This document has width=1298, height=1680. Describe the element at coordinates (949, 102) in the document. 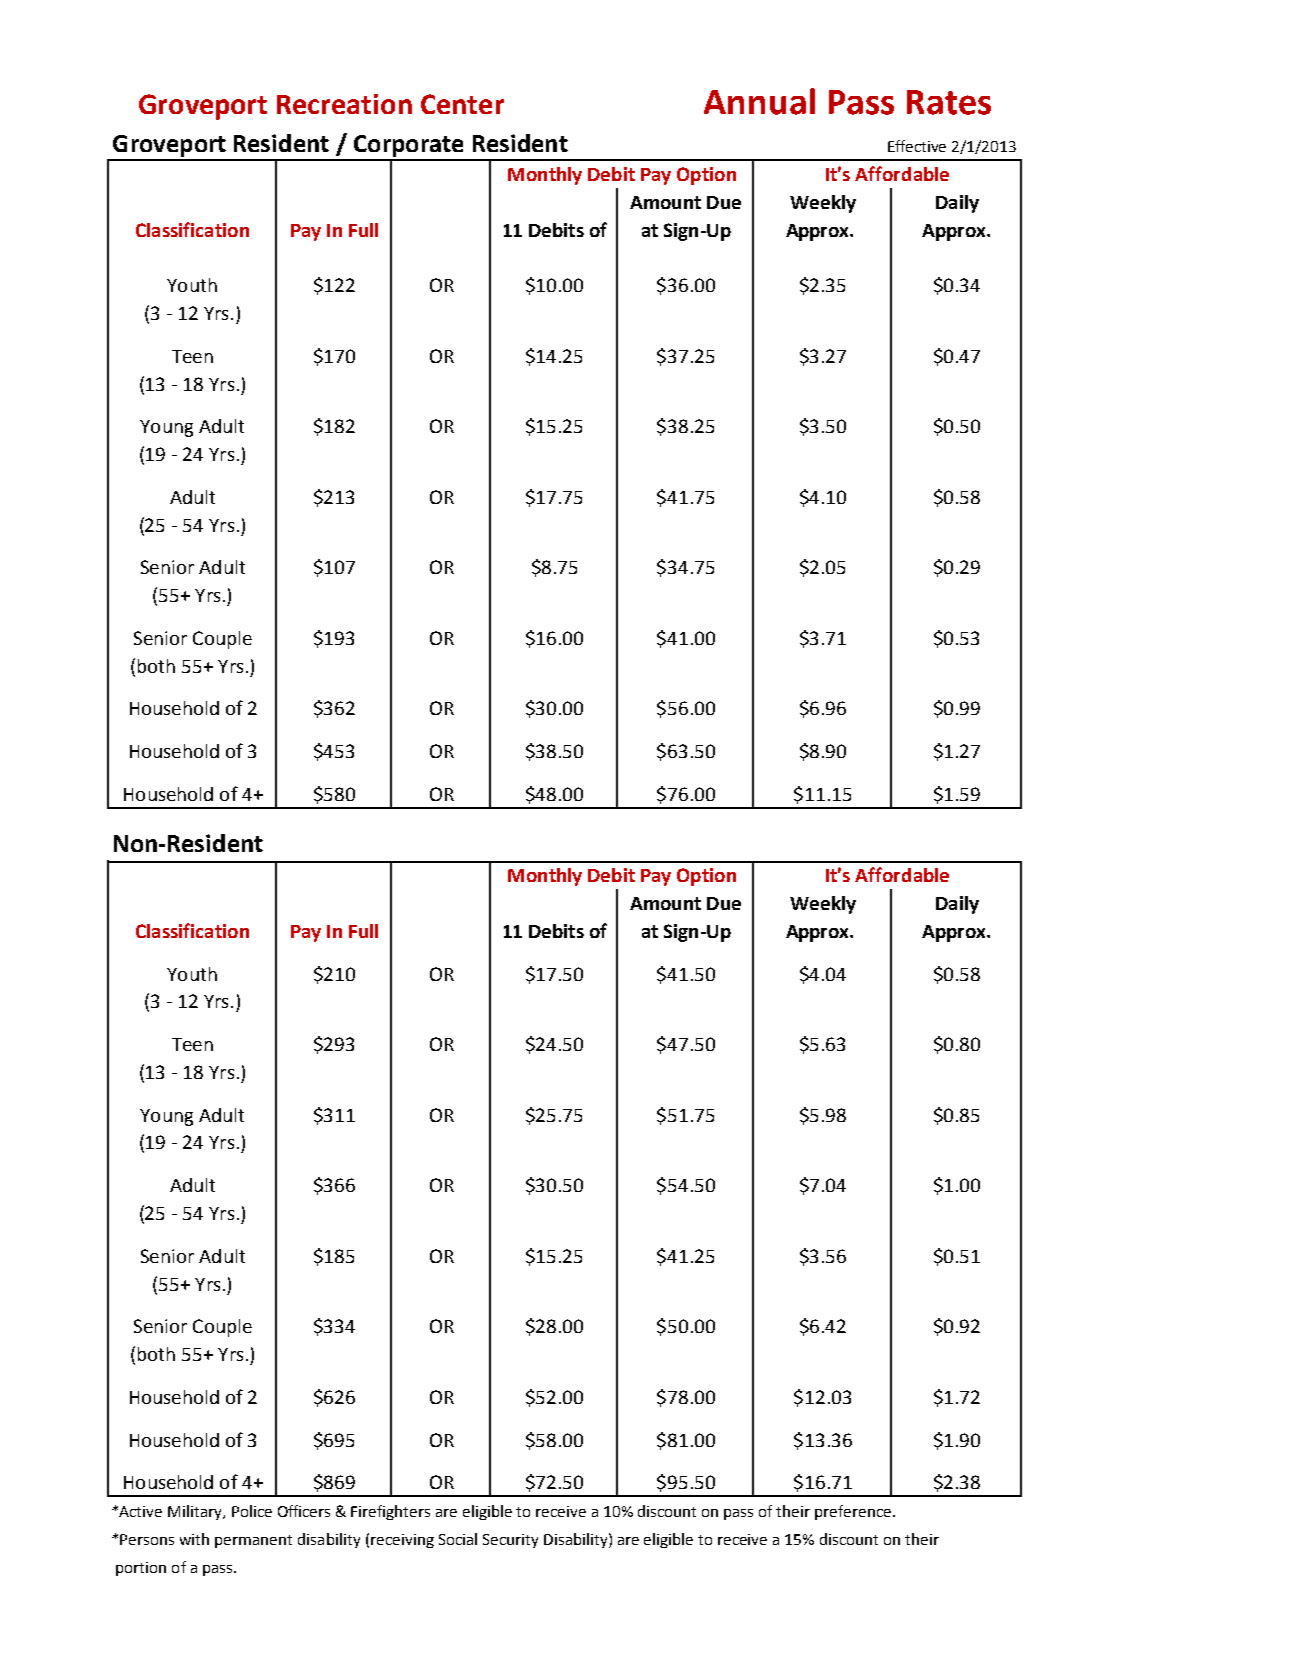

I see `Rates` at that location.
